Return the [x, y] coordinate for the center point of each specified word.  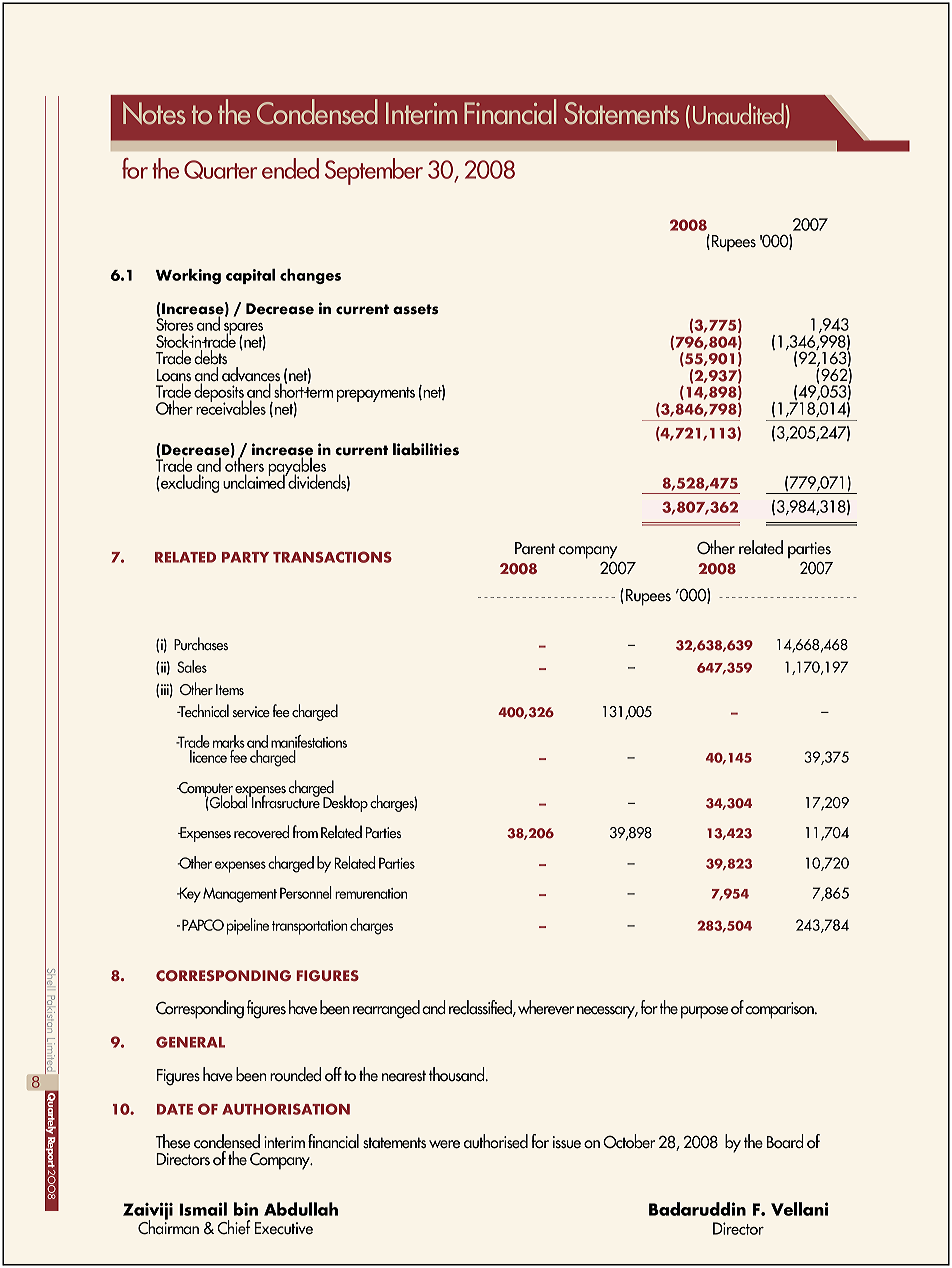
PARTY [245, 557]
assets [416, 309]
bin [246, 1209]
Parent [535, 548]
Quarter [220, 169]
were [444, 1144]
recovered [261, 832]
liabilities [426, 449]
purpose [705, 1012]
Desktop [345, 803]
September [374, 171]
